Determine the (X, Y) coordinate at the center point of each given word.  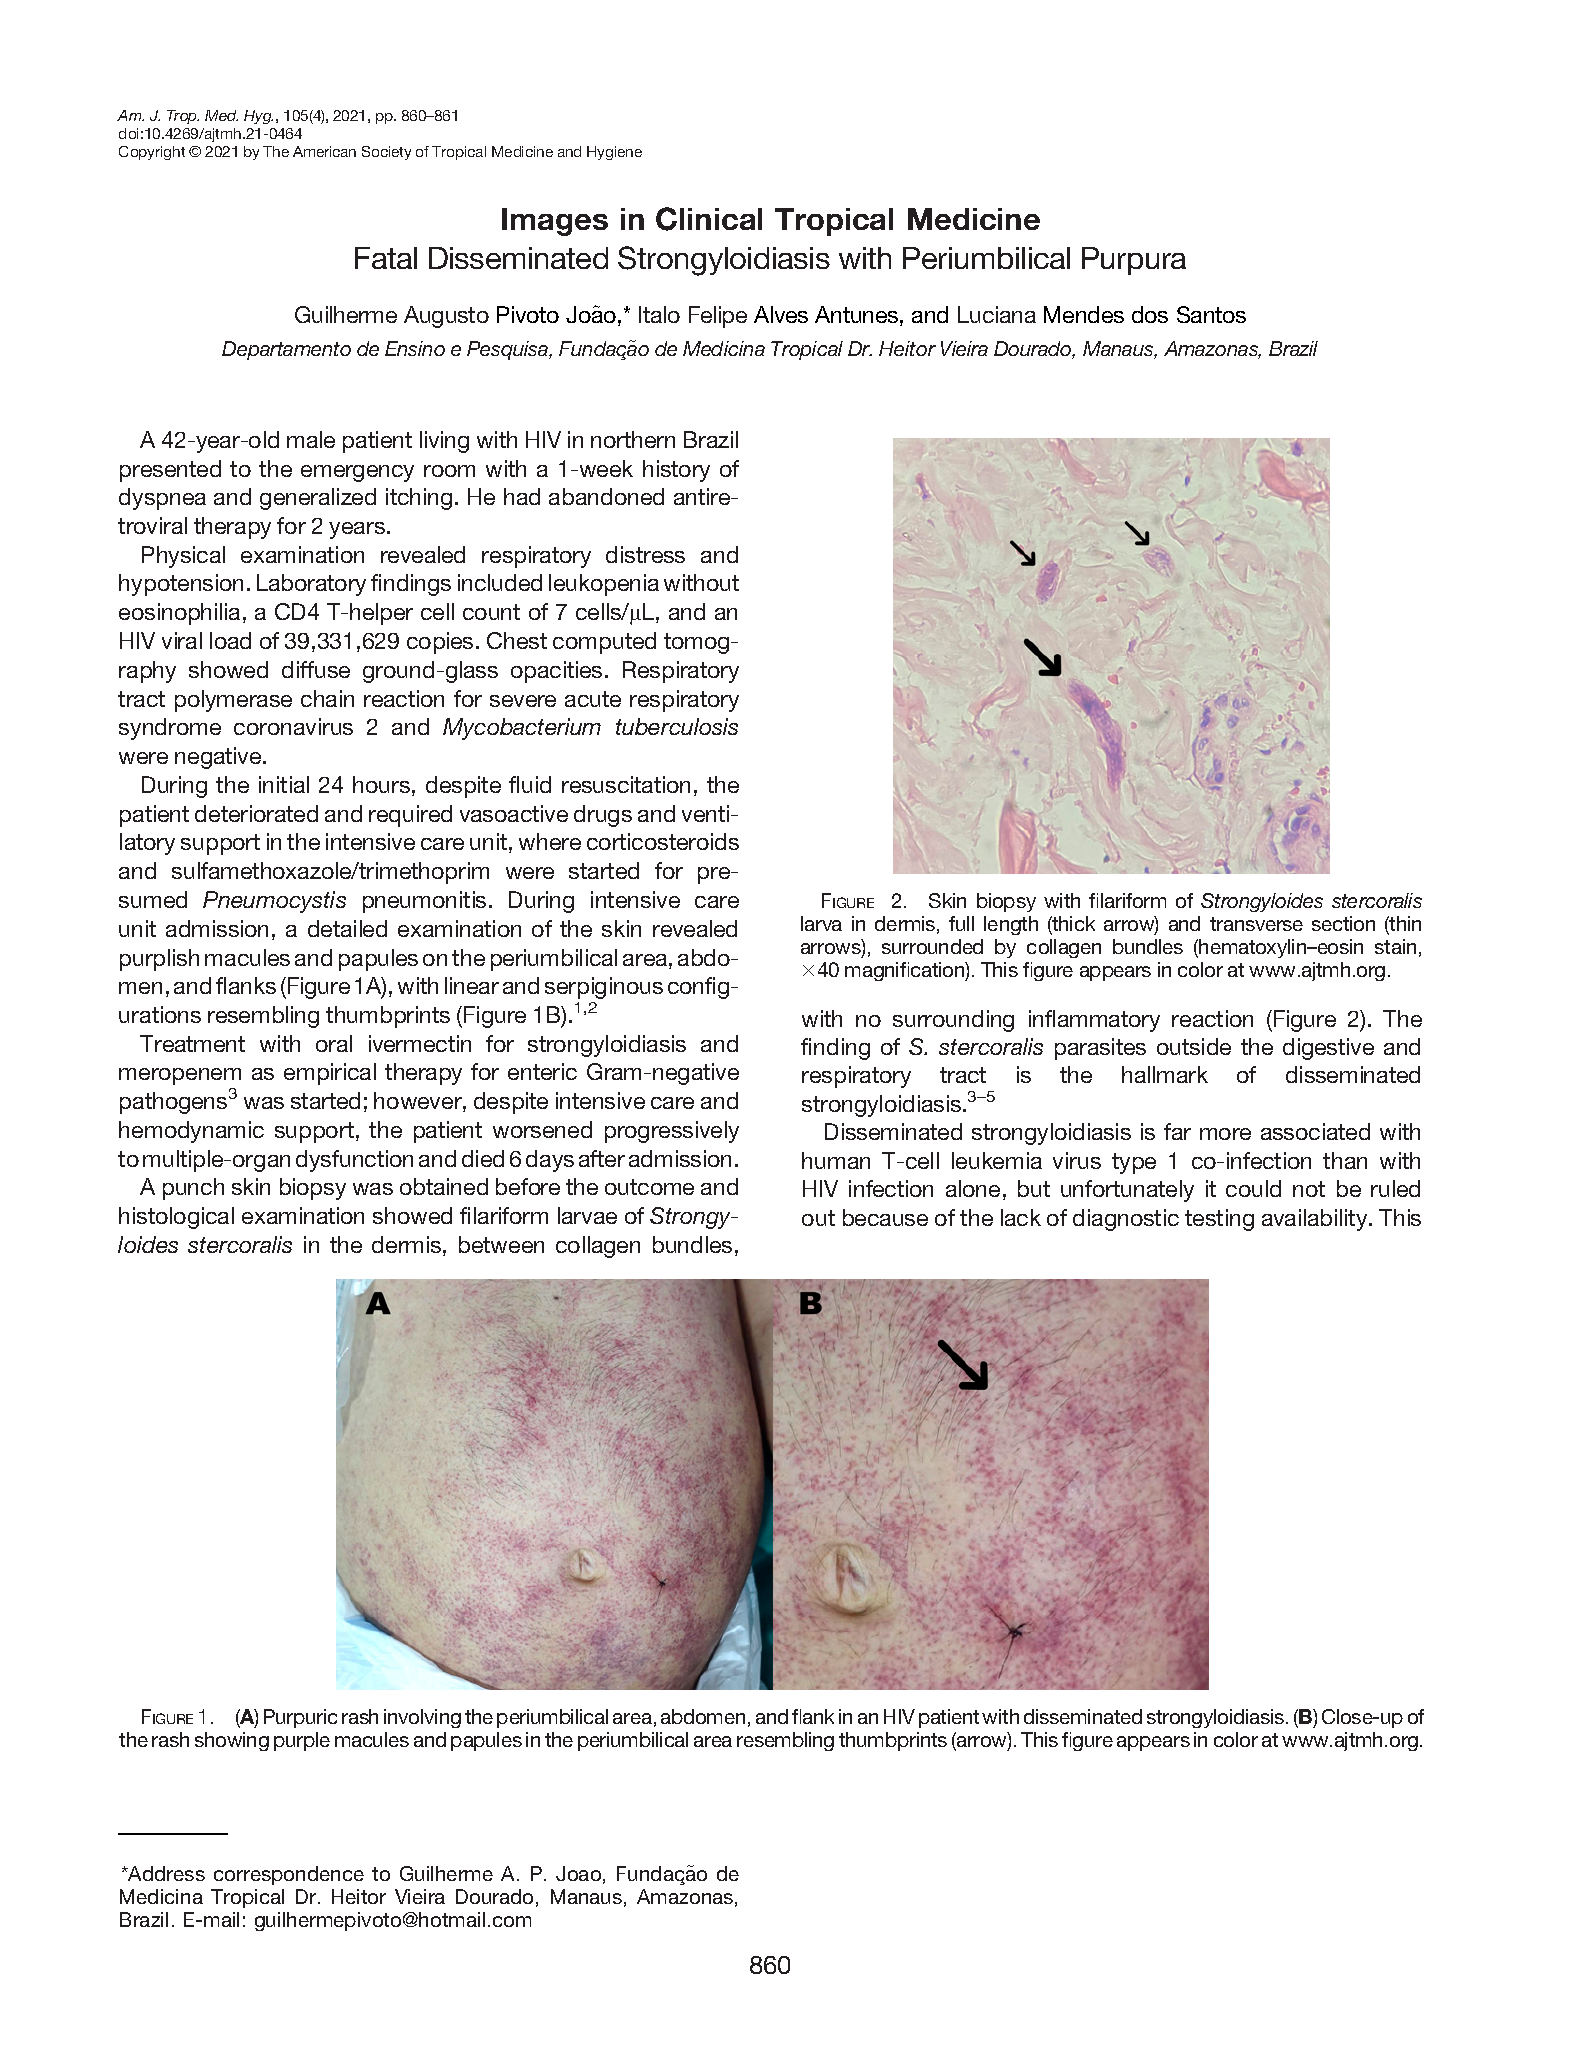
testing (1219, 1220)
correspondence (289, 1875)
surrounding (953, 1021)
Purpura (1134, 261)
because (885, 1217)
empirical (330, 1074)
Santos (1211, 314)
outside (1194, 1046)
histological (176, 1218)
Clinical (709, 219)
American (324, 151)
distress (645, 554)
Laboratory (311, 585)
